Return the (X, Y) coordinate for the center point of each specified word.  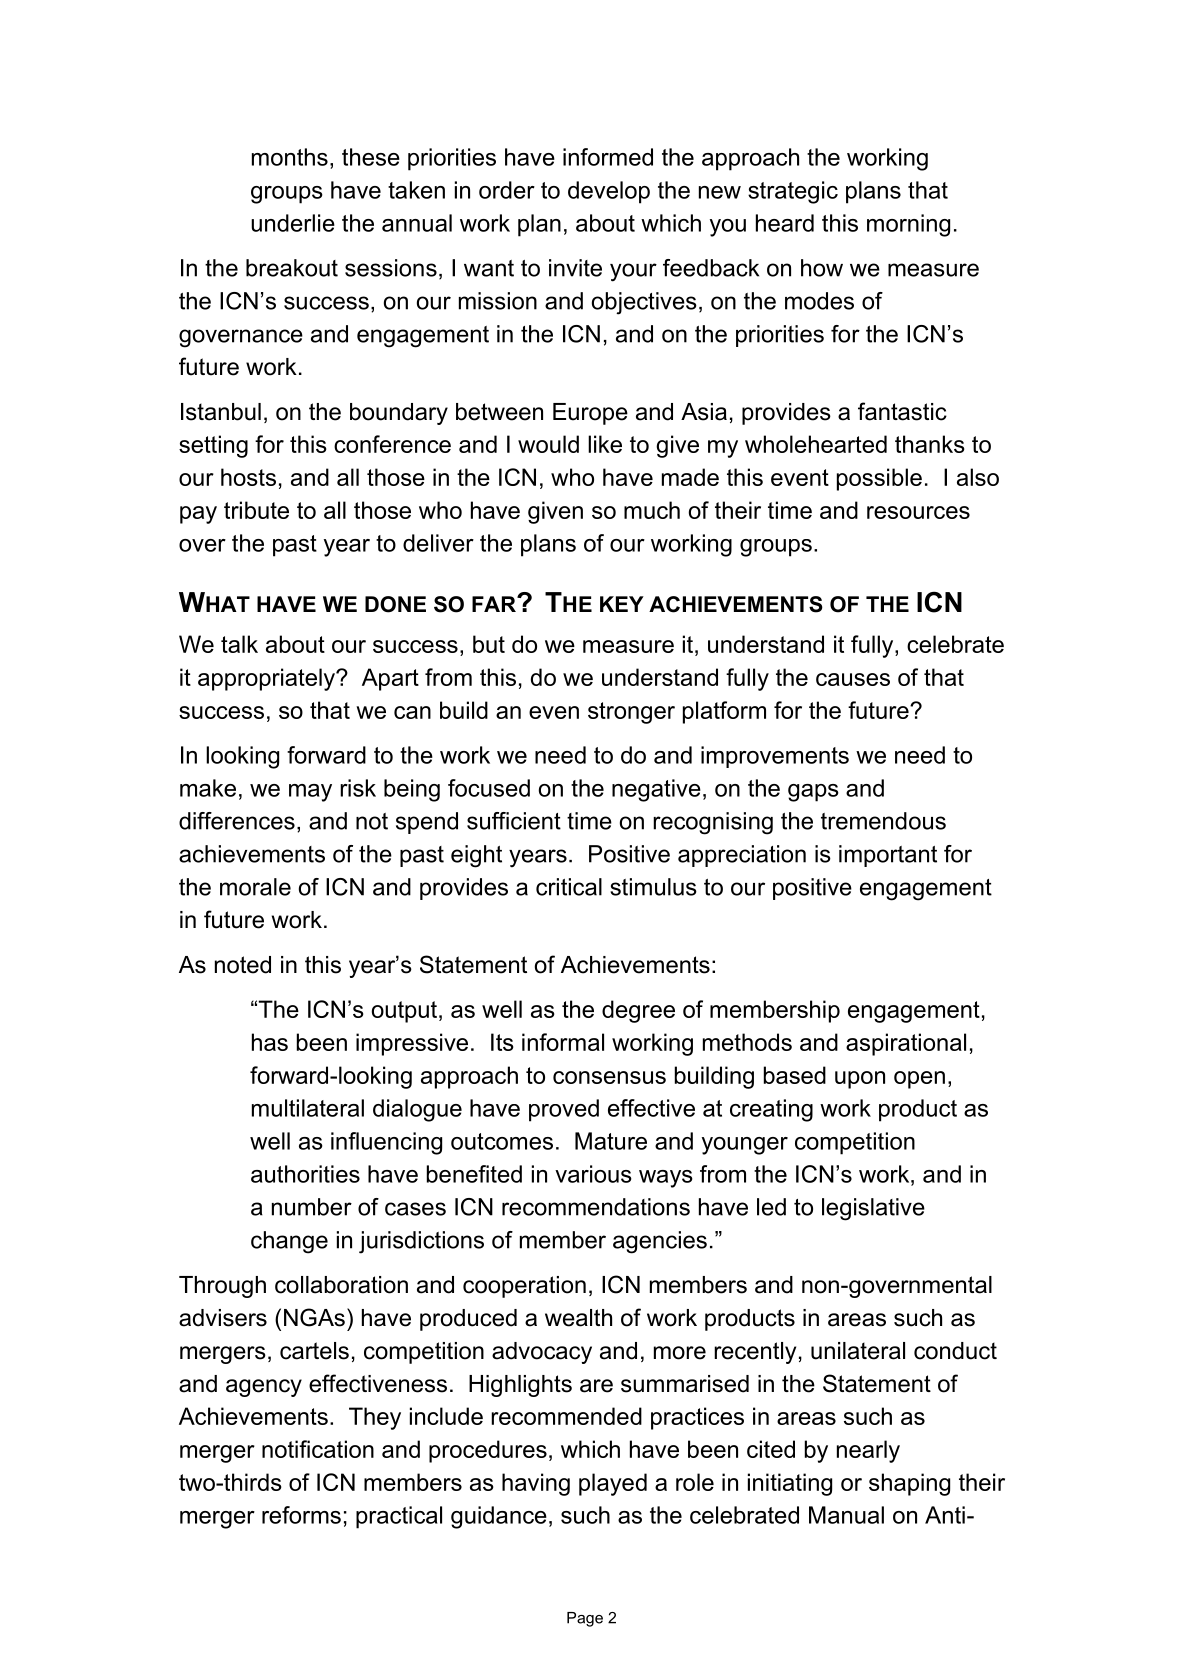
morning (908, 225)
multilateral (308, 1108)
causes (853, 679)
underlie (293, 223)
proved (564, 1110)
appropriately (267, 679)
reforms (301, 1515)
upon (860, 1080)
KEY (622, 604)
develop (609, 192)
